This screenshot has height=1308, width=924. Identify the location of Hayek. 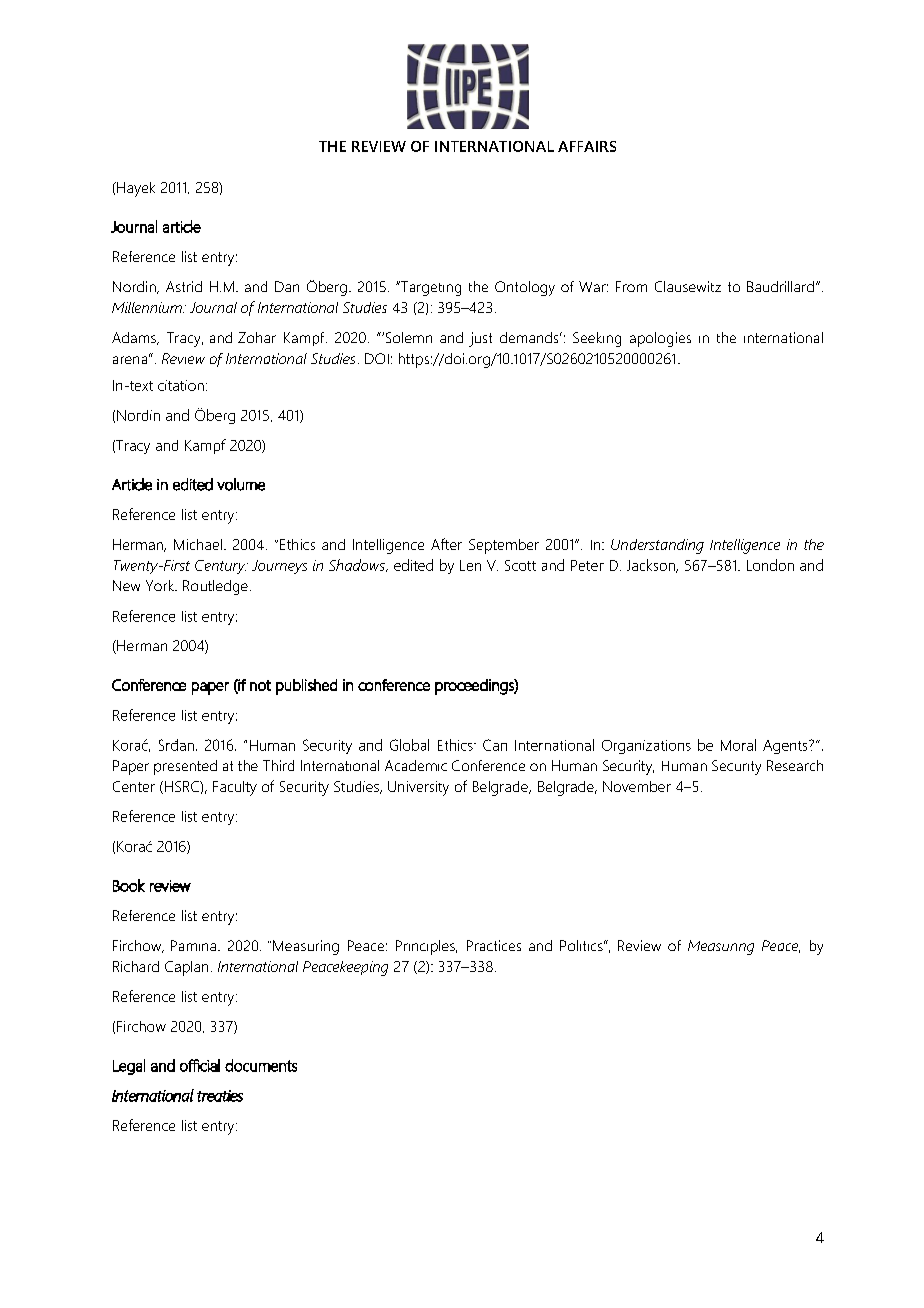
(135, 189).
